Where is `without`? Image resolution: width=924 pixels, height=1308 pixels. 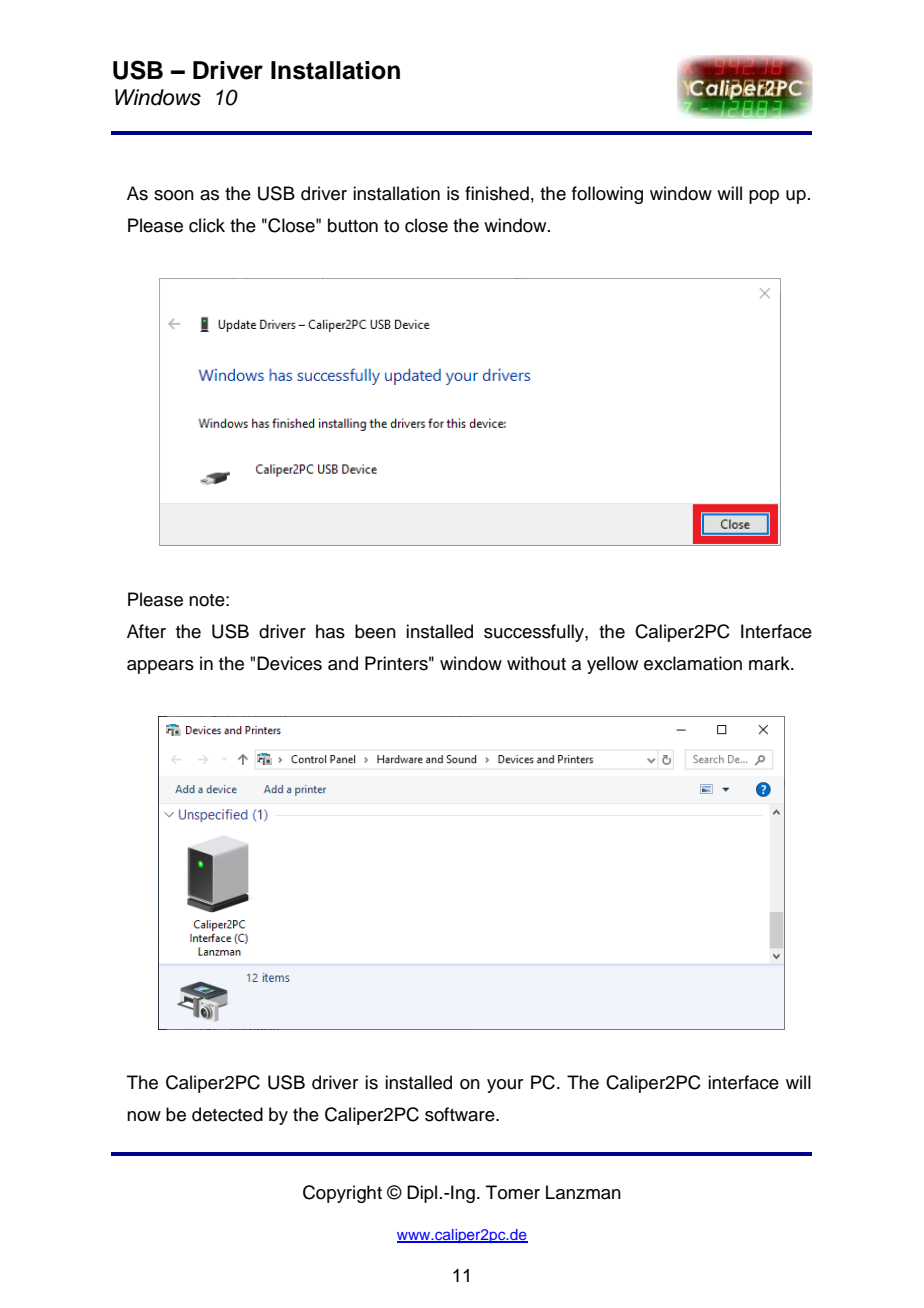
without is located at coordinates (536, 663).
